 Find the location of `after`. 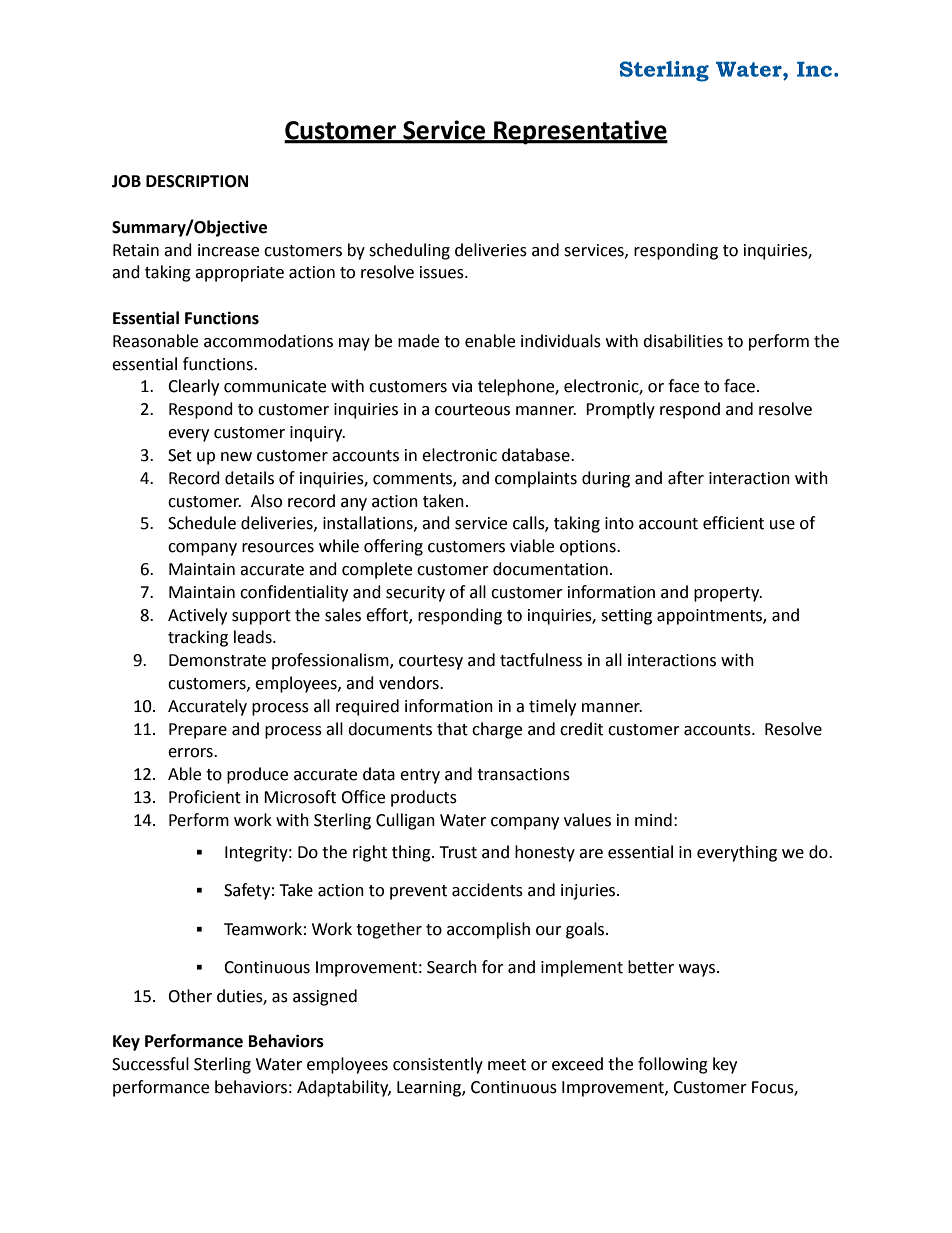

after is located at coordinates (686, 478).
